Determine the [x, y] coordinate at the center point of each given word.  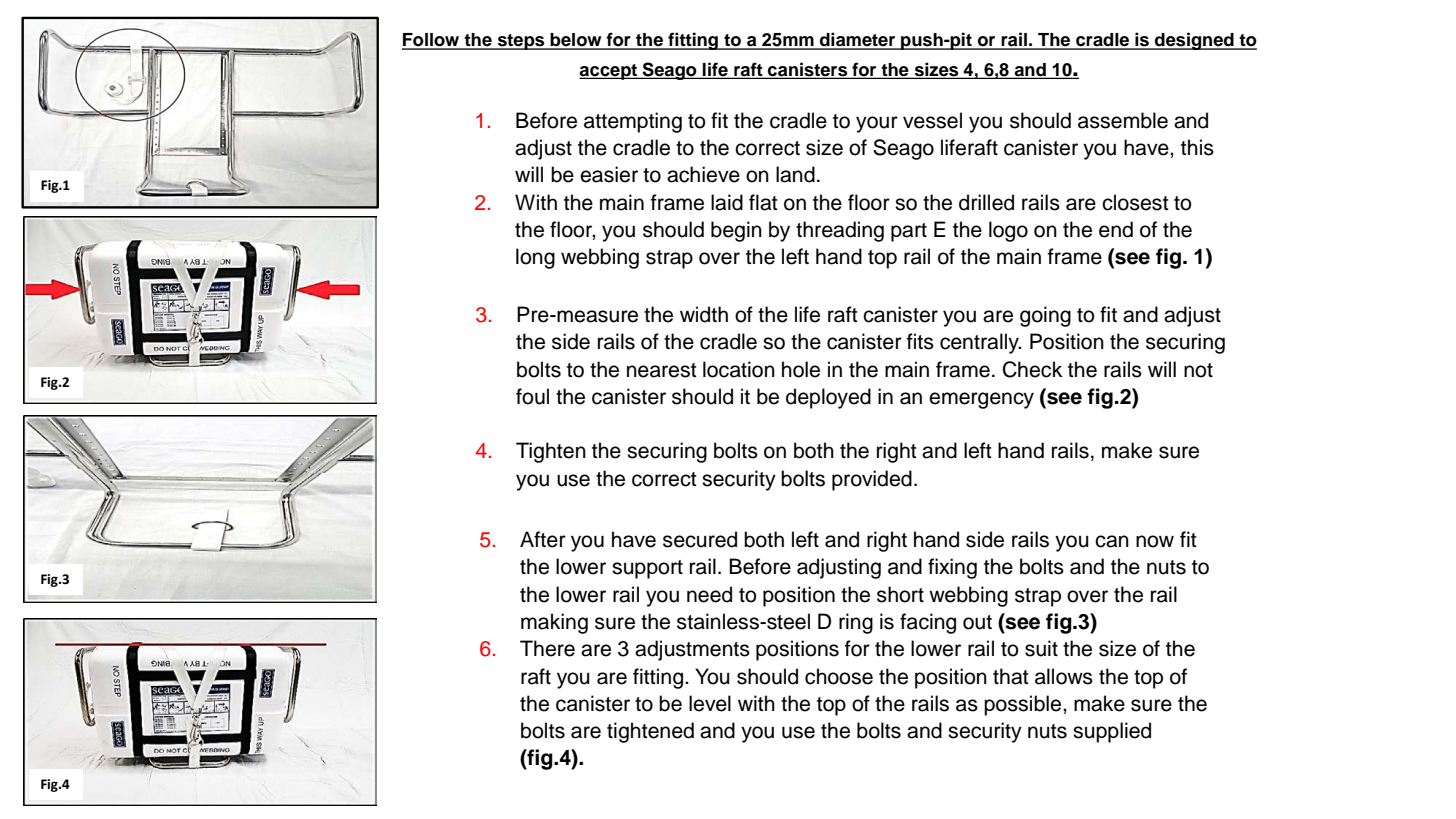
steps [521, 42]
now [1155, 541]
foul [532, 396]
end [1116, 229]
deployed [828, 398]
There [547, 648]
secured [700, 539]
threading [840, 231]
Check [1032, 369]
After [543, 539]
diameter [858, 40]
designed [1194, 41]
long [535, 258]
